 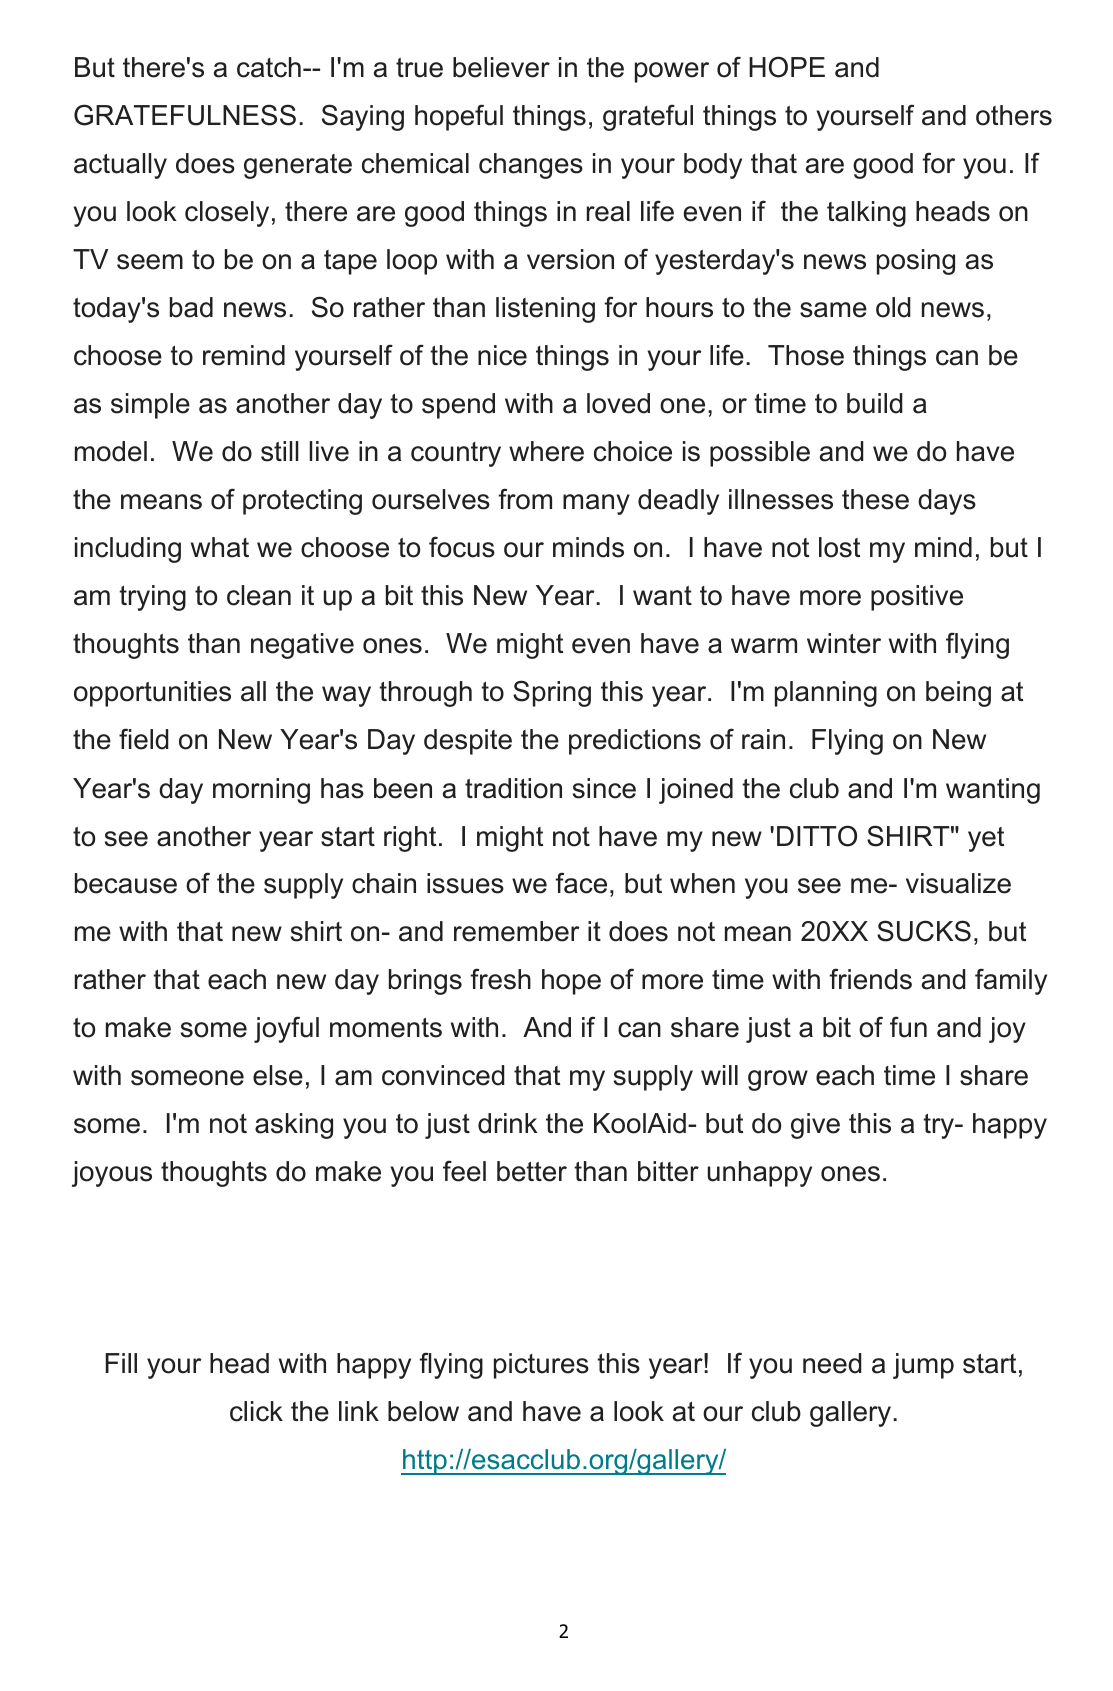 I want to click on believer, so click(x=501, y=67).
